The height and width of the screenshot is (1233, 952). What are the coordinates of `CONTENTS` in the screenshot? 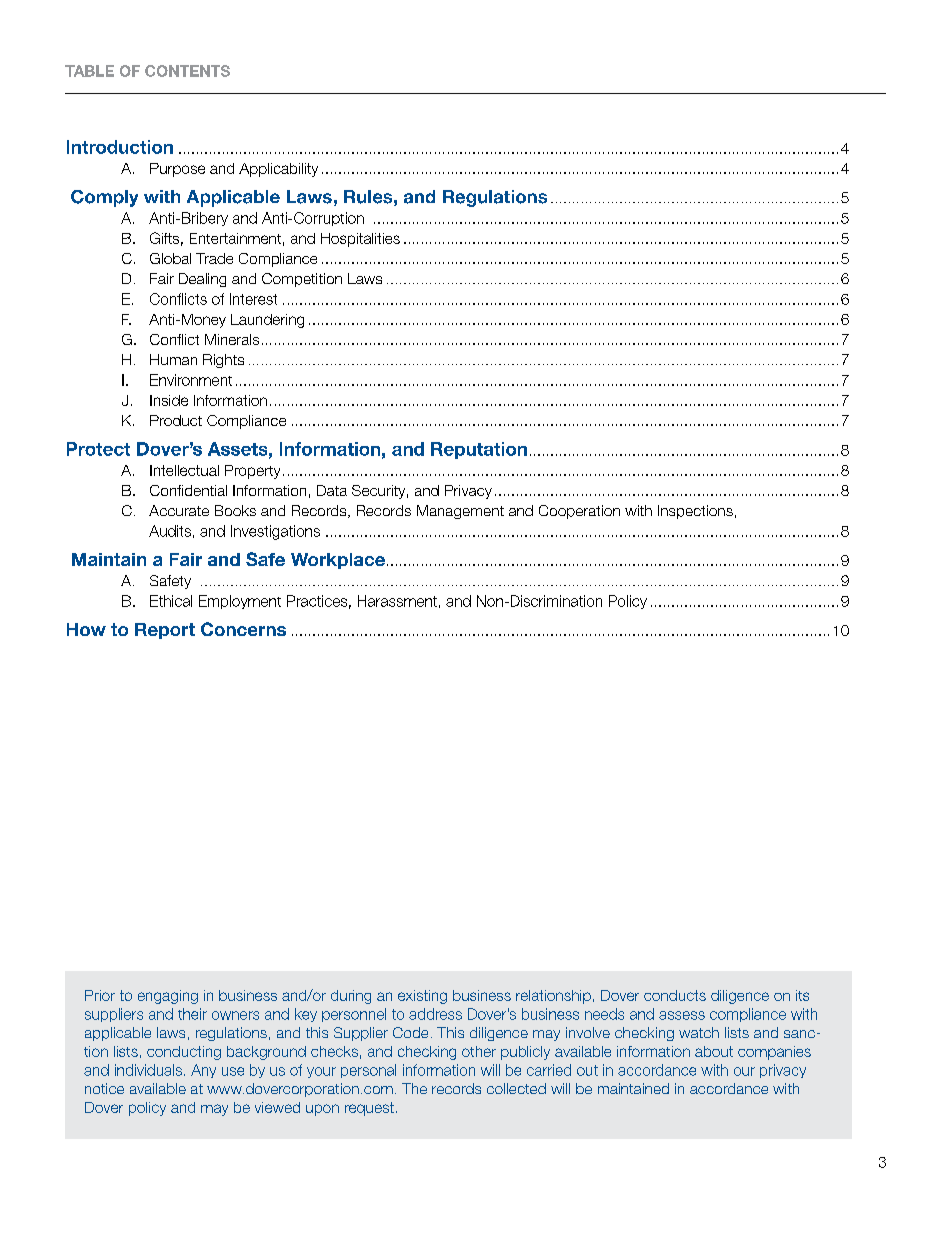 It's located at (187, 71).
